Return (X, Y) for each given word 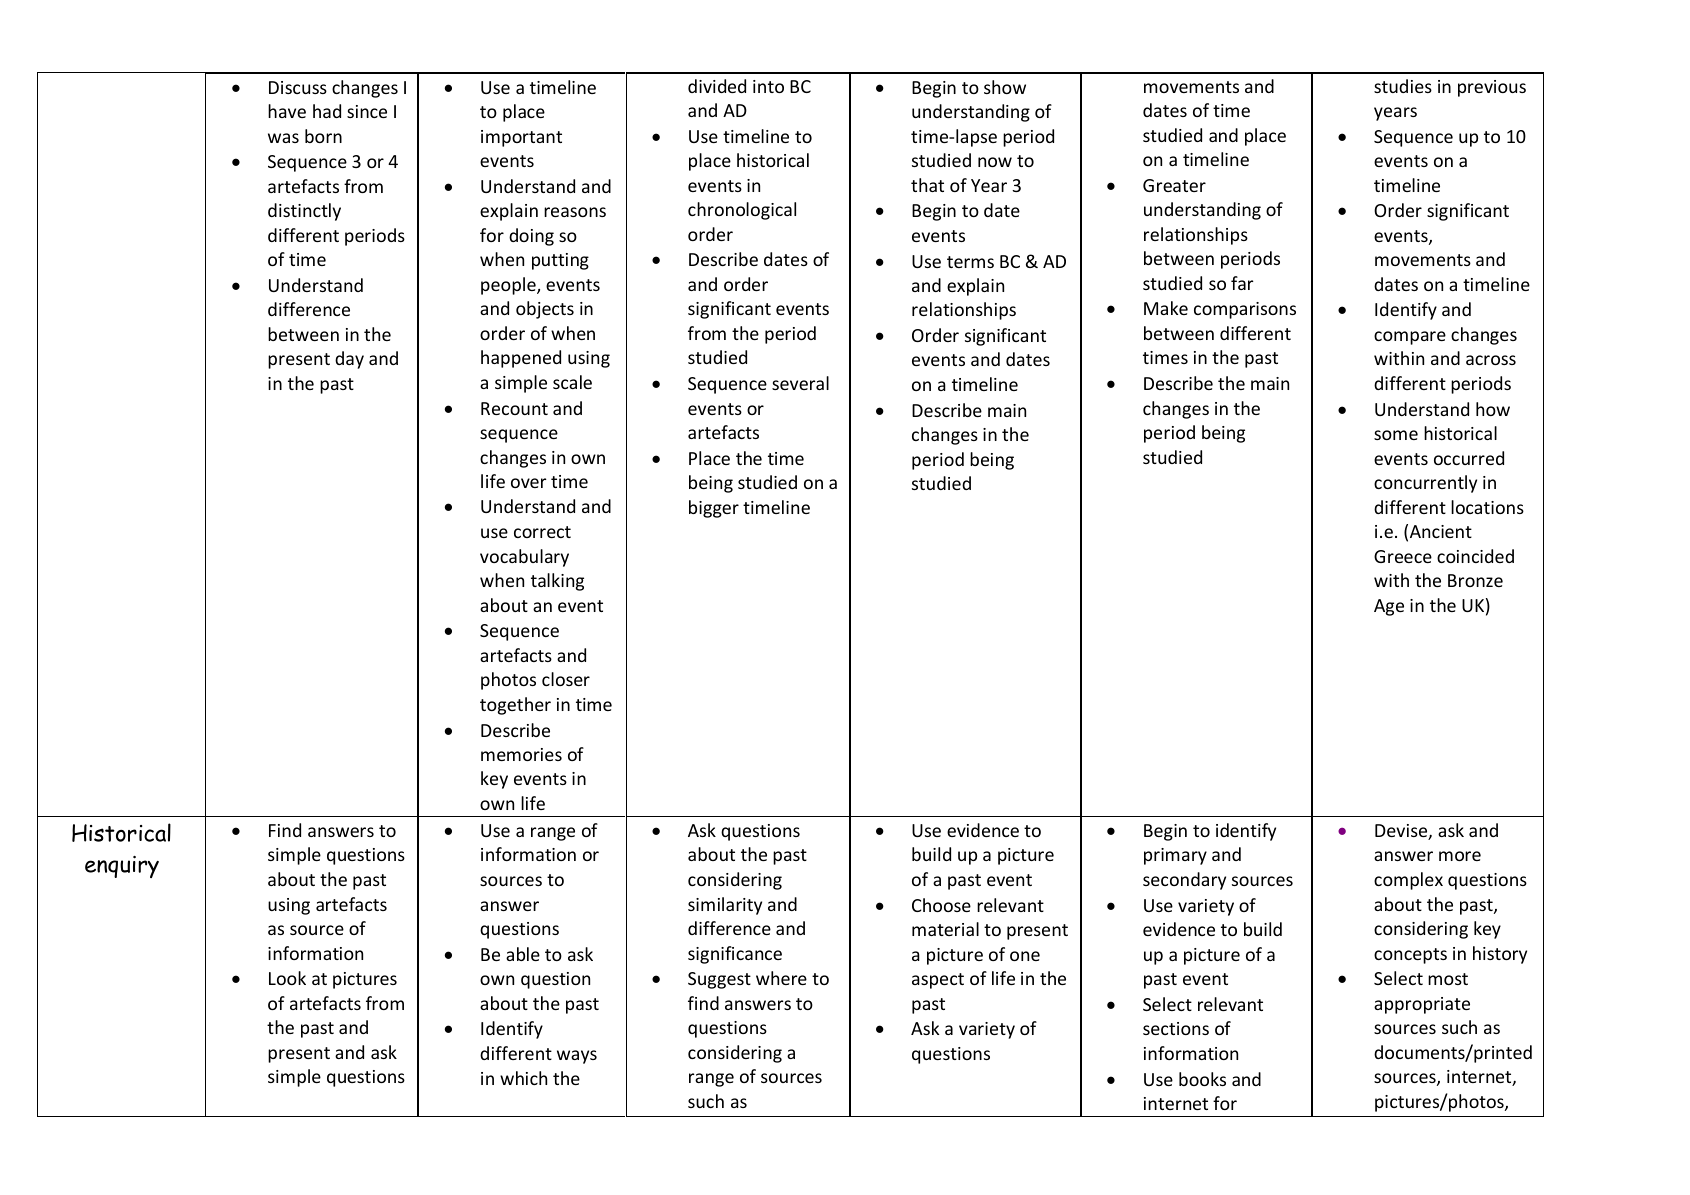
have (287, 111)
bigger (714, 509)
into (768, 86)
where (781, 978)
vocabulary (524, 558)
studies (1403, 86)
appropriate (1422, 1005)
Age (1389, 607)
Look (287, 978)
